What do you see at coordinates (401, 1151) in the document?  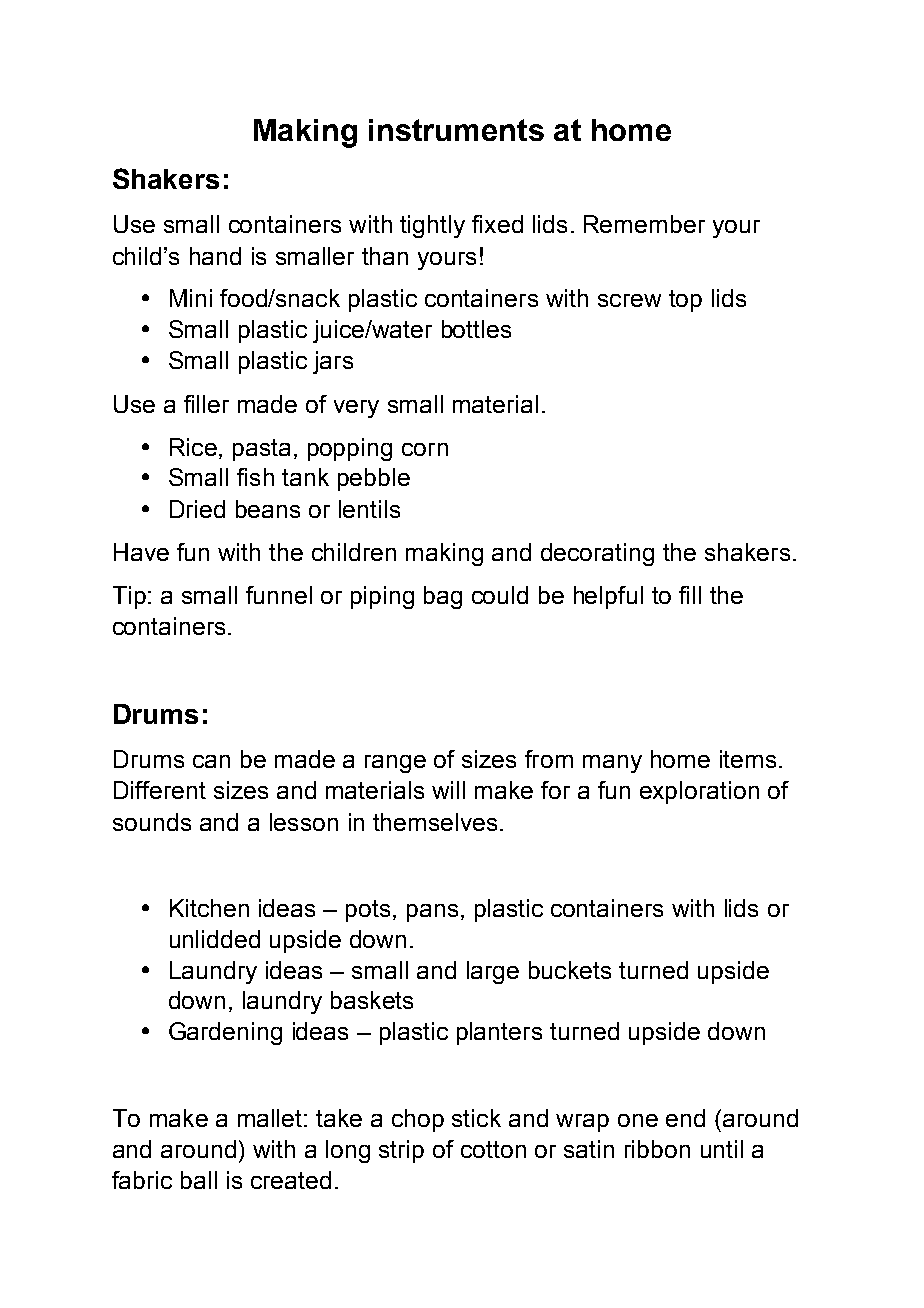 I see `strip` at bounding box center [401, 1151].
